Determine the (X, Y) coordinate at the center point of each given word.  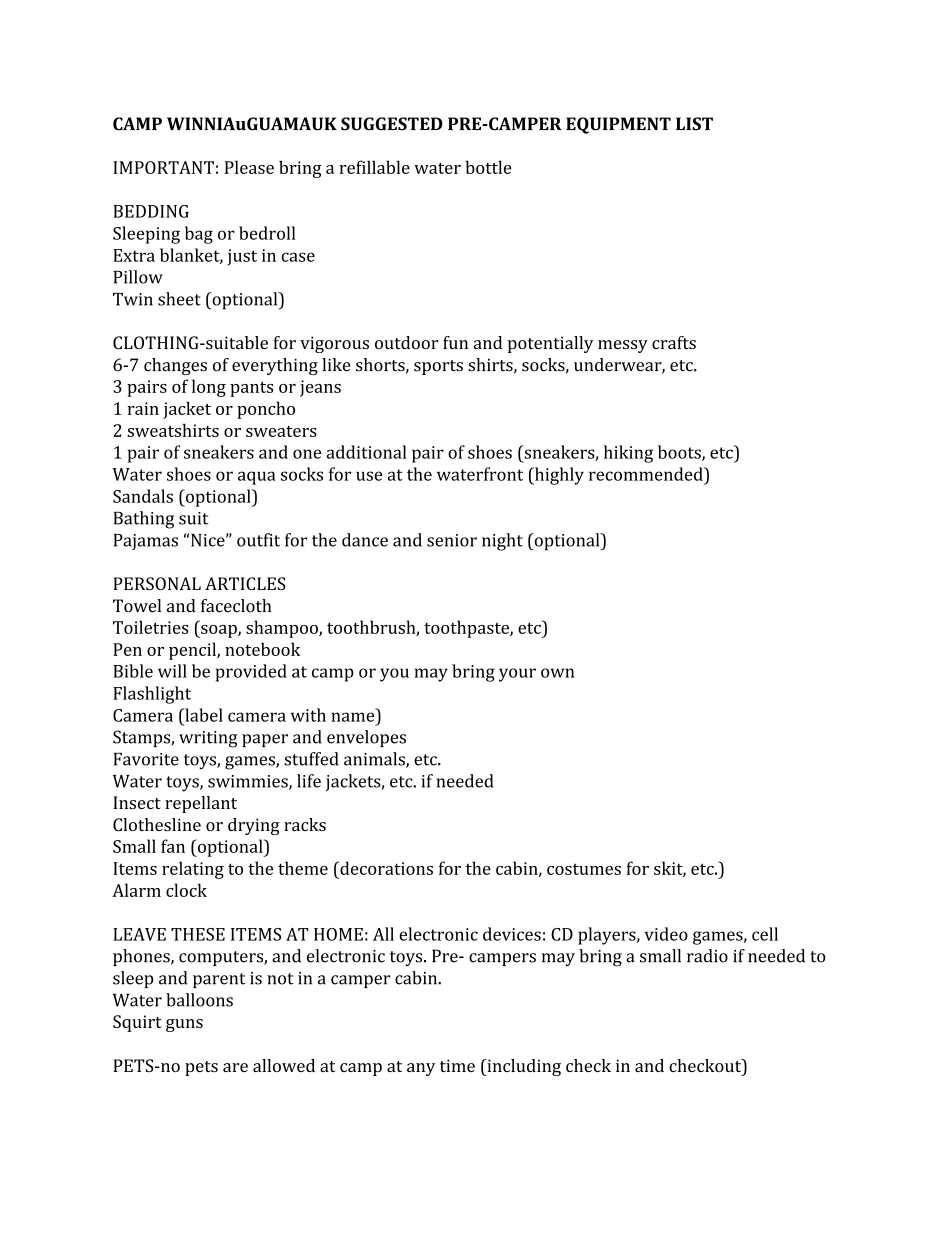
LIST (694, 124)
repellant (201, 804)
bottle (489, 167)
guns (184, 1025)
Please (249, 167)
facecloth (236, 606)
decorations (385, 868)
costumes (584, 869)
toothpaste (467, 629)
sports (438, 367)
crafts (674, 342)
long (209, 388)
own (557, 673)
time (457, 1065)
